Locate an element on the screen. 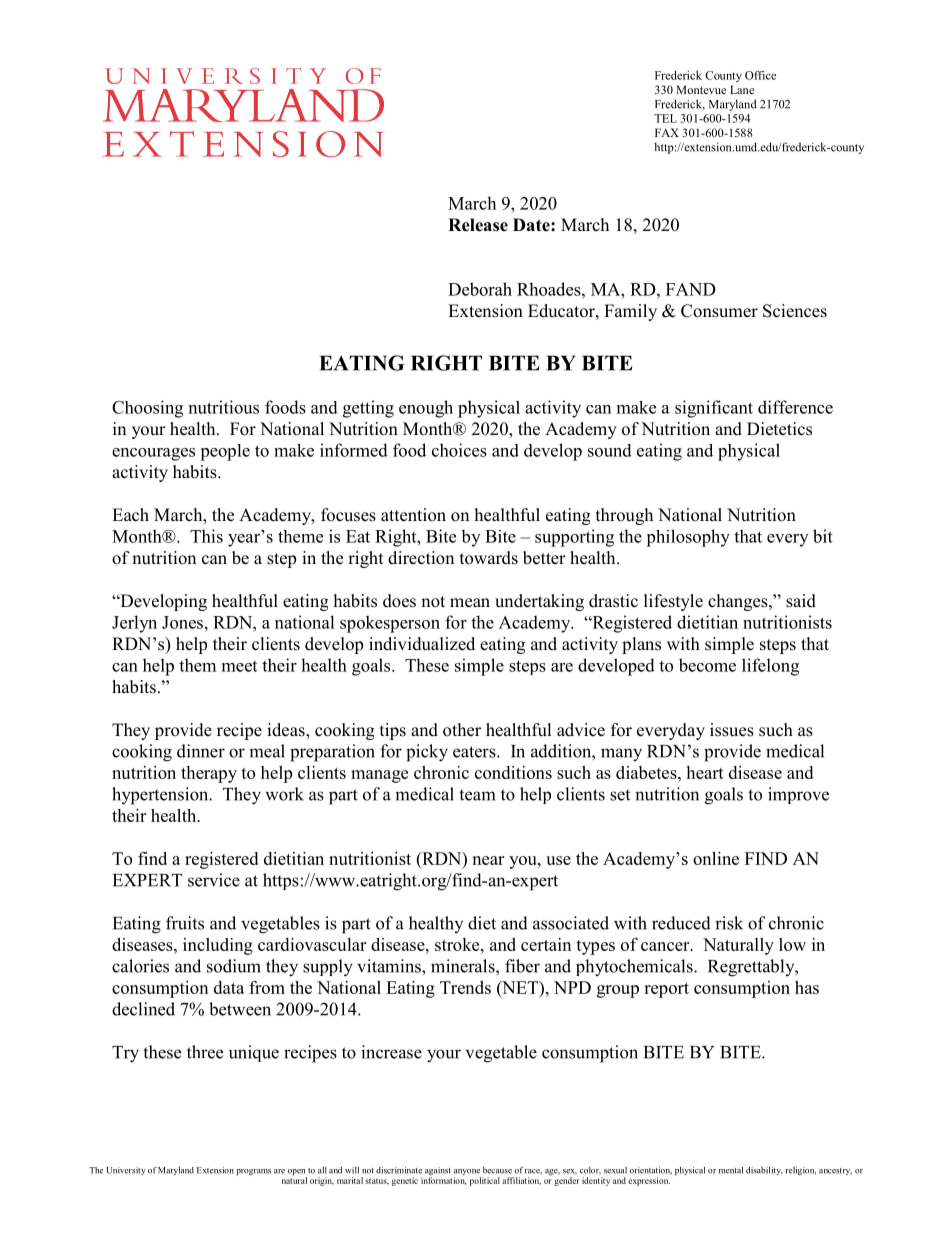 The width and height of the screenshot is (952, 1233). Lane is located at coordinates (742, 89).
